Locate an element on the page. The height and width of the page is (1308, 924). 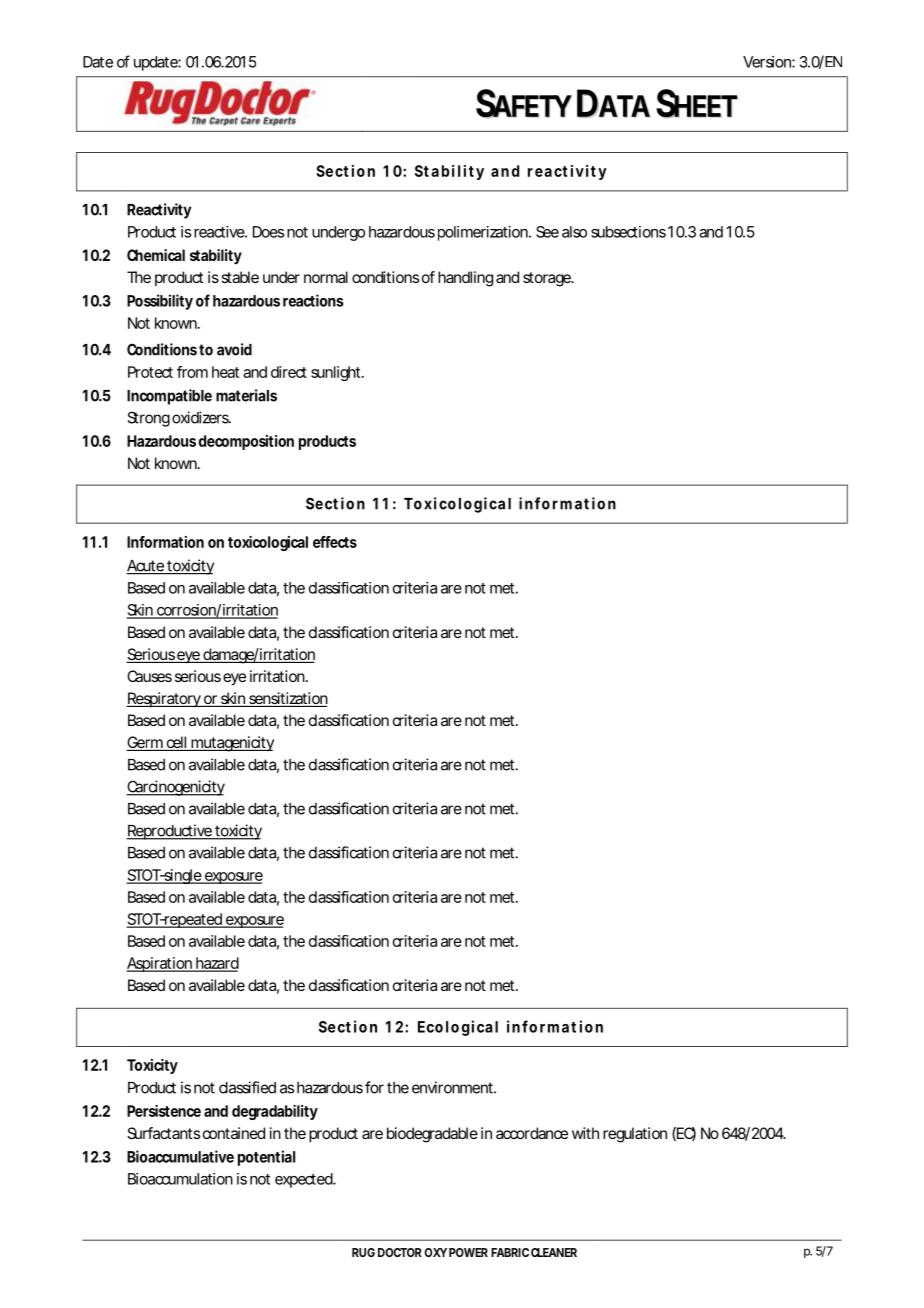
storage is located at coordinates (547, 279).
